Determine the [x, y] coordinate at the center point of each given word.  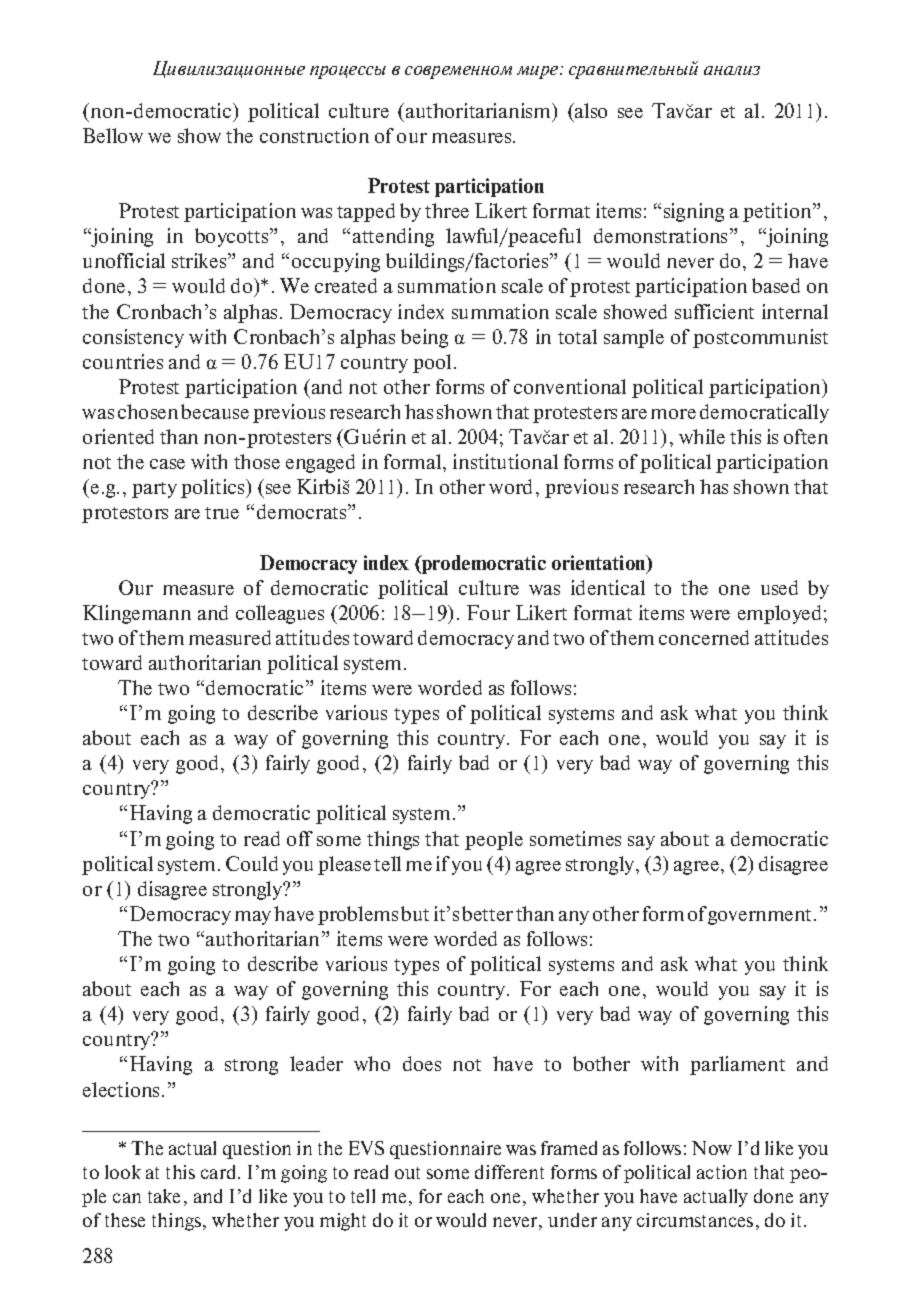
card [220, 1172]
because [215, 411]
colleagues [280, 614]
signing [694, 212]
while [702, 436]
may [253, 918]
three [447, 210]
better [487, 913]
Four [488, 612]
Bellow [113, 135]
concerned [704, 637]
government [761, 917]
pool [432, 363]
